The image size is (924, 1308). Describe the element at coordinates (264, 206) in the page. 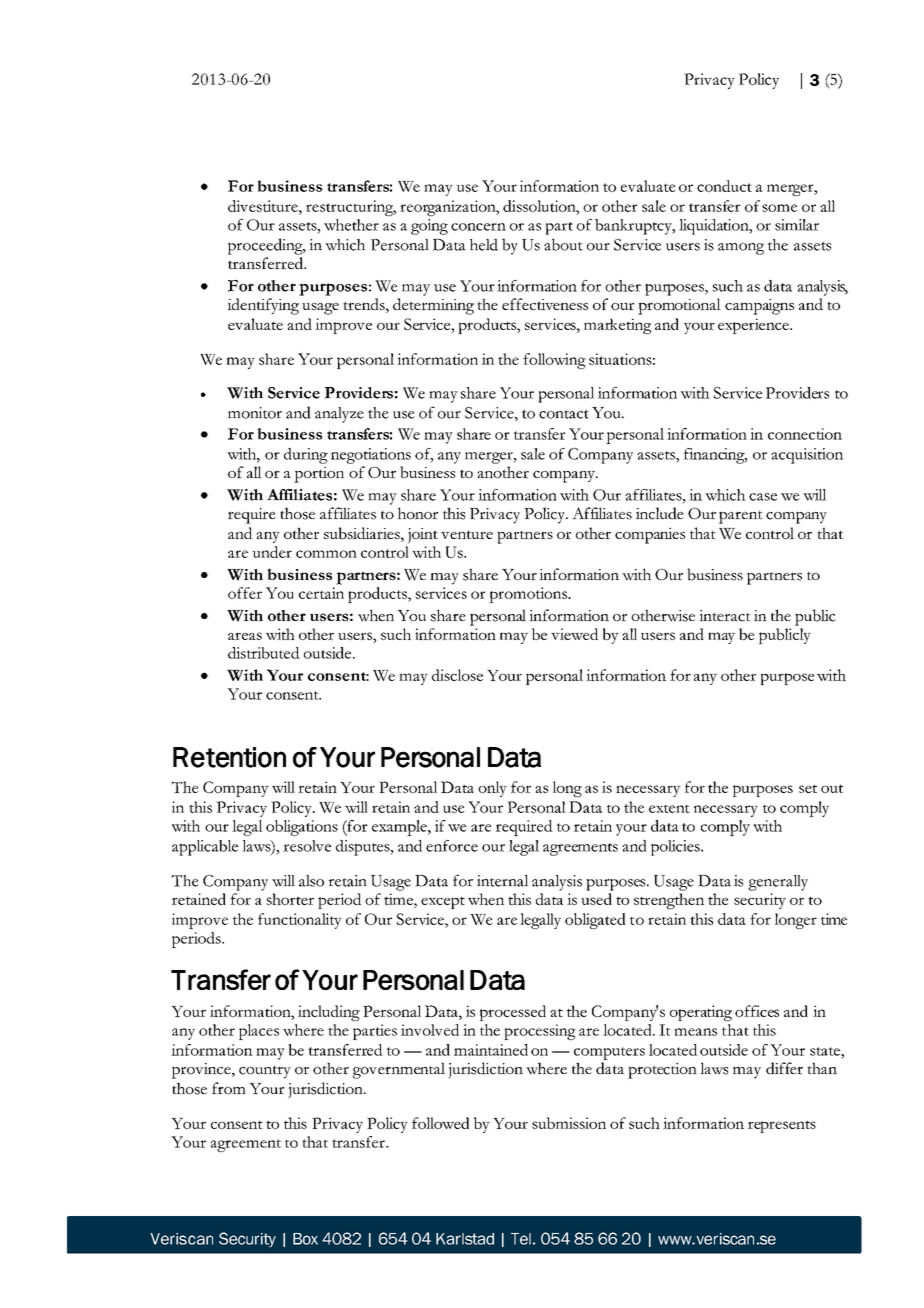

I see `divestiture` at that location.
